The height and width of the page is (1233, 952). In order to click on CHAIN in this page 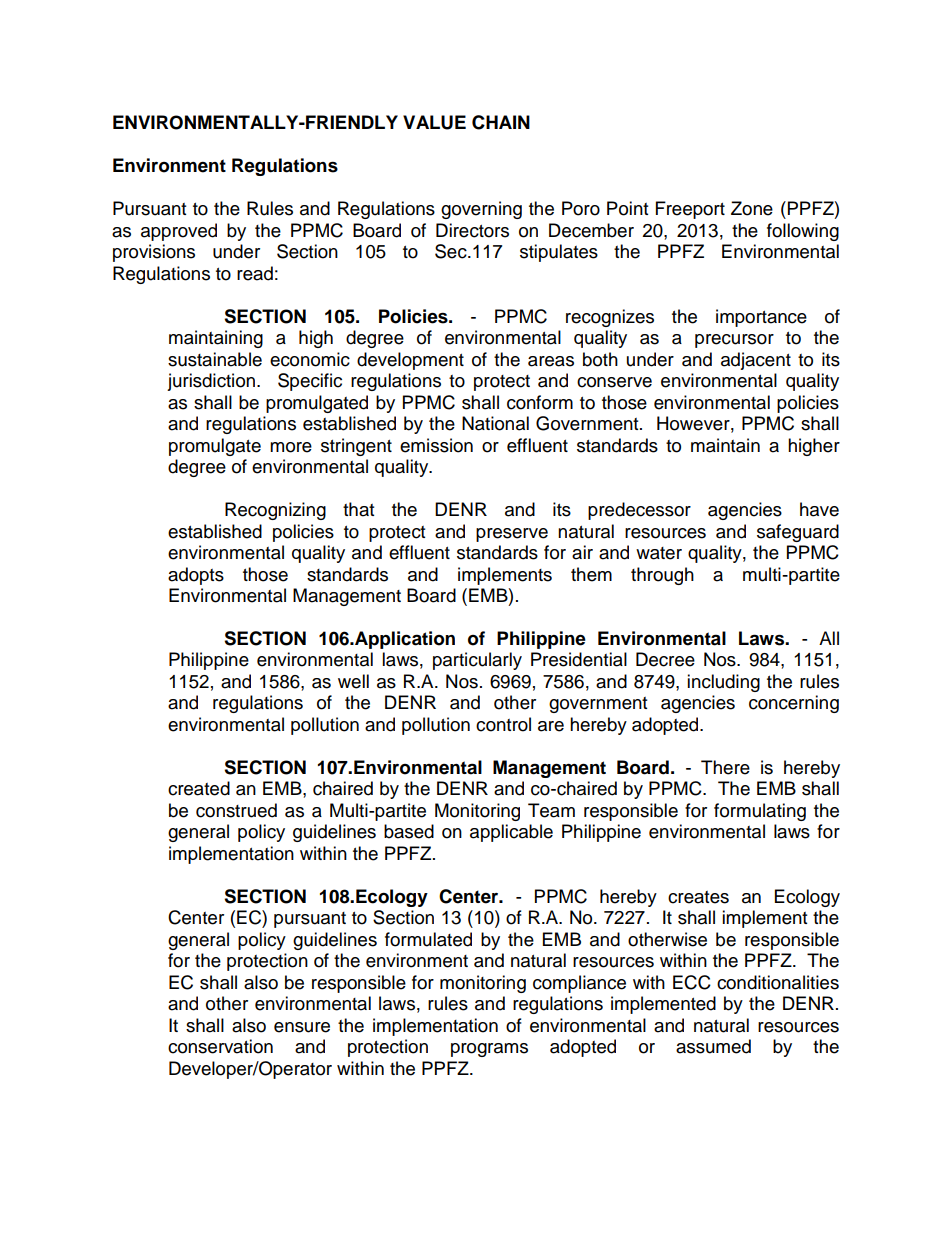, I will do `click(501, 122)`.
